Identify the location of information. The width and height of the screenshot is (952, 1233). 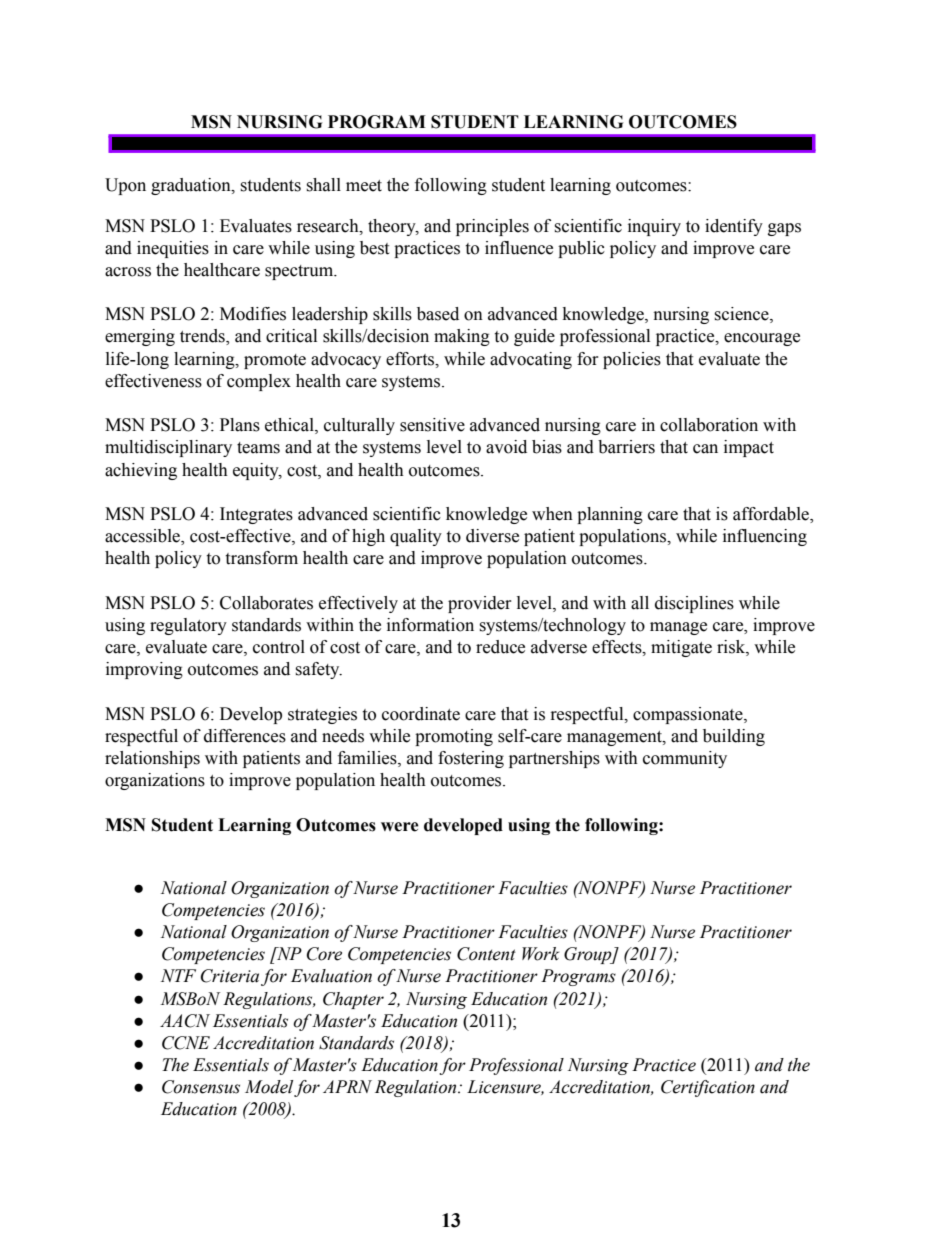
(430, 625).
